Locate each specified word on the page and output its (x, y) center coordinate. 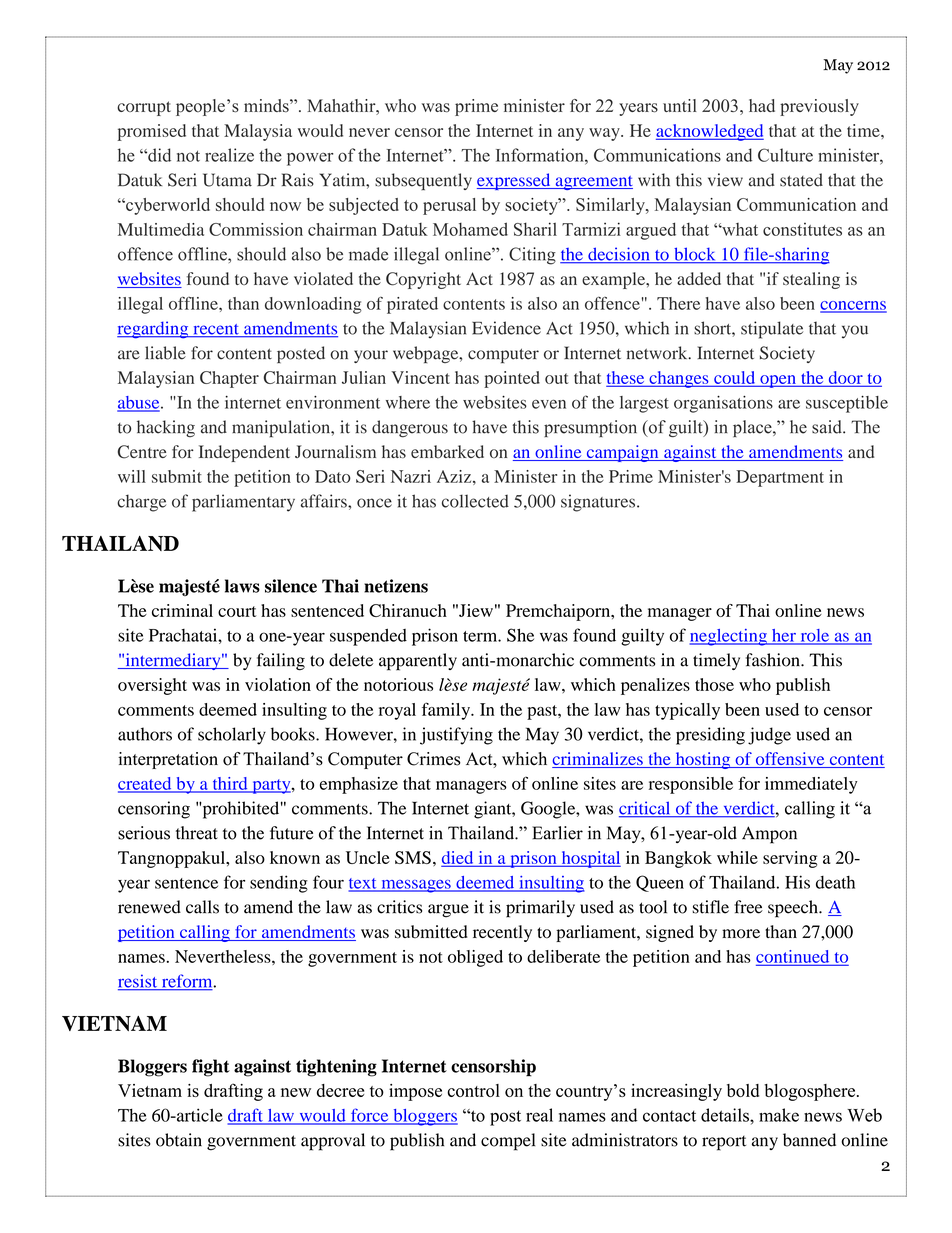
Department (780, 478)
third (230, 784)
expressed (515, 181)
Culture (785, 155)
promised (152, 132)
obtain (179, 1140)
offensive (790, 760)
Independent (244, 453)
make (779, 1115)
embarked (447, 451)
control (473, 1090)
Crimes (434, 759)
